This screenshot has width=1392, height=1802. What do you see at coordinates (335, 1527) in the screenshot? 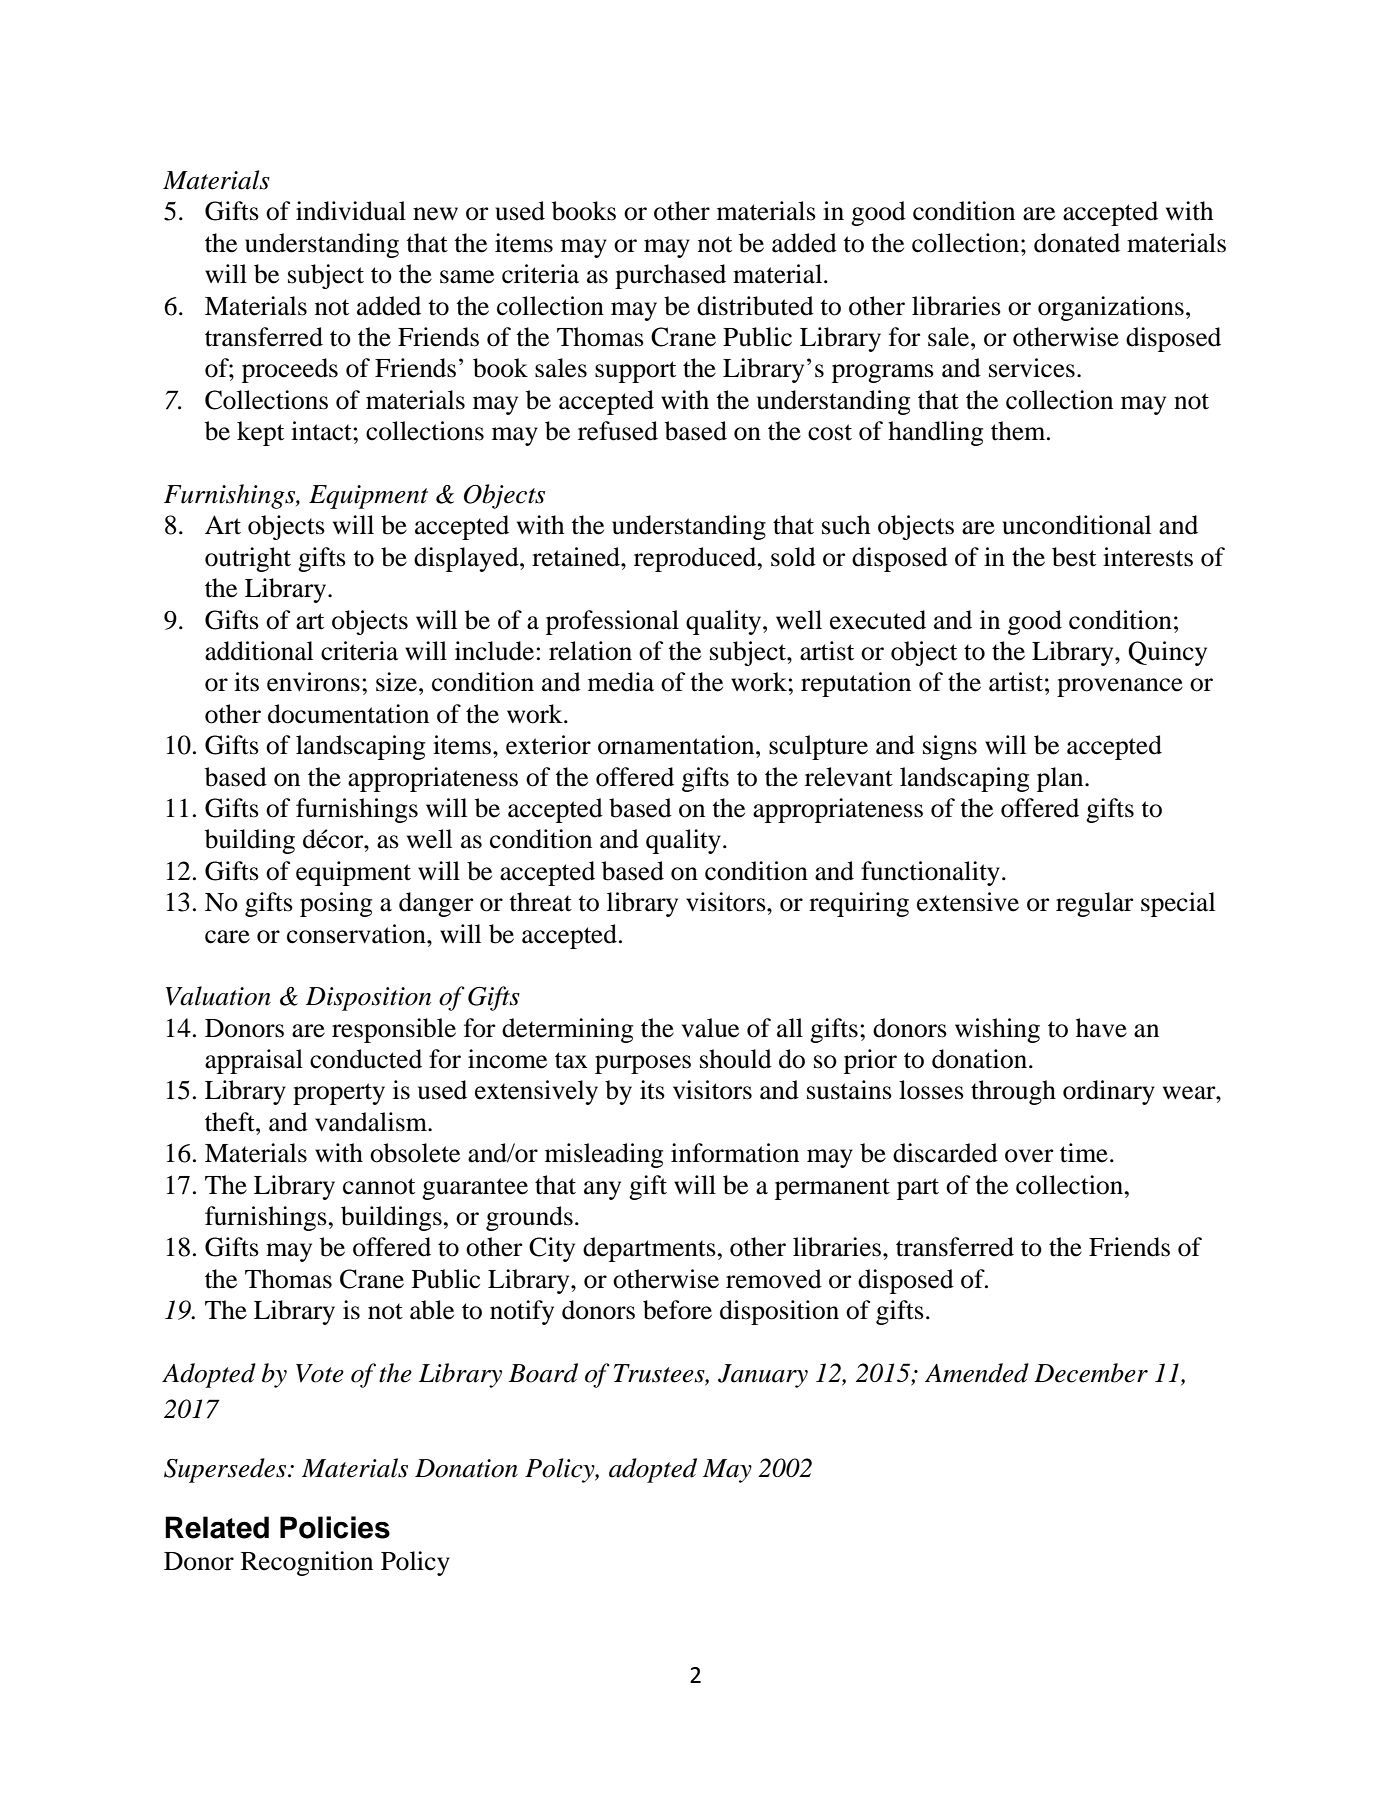
I see `Policies` at bounding box center [335, 1527].
